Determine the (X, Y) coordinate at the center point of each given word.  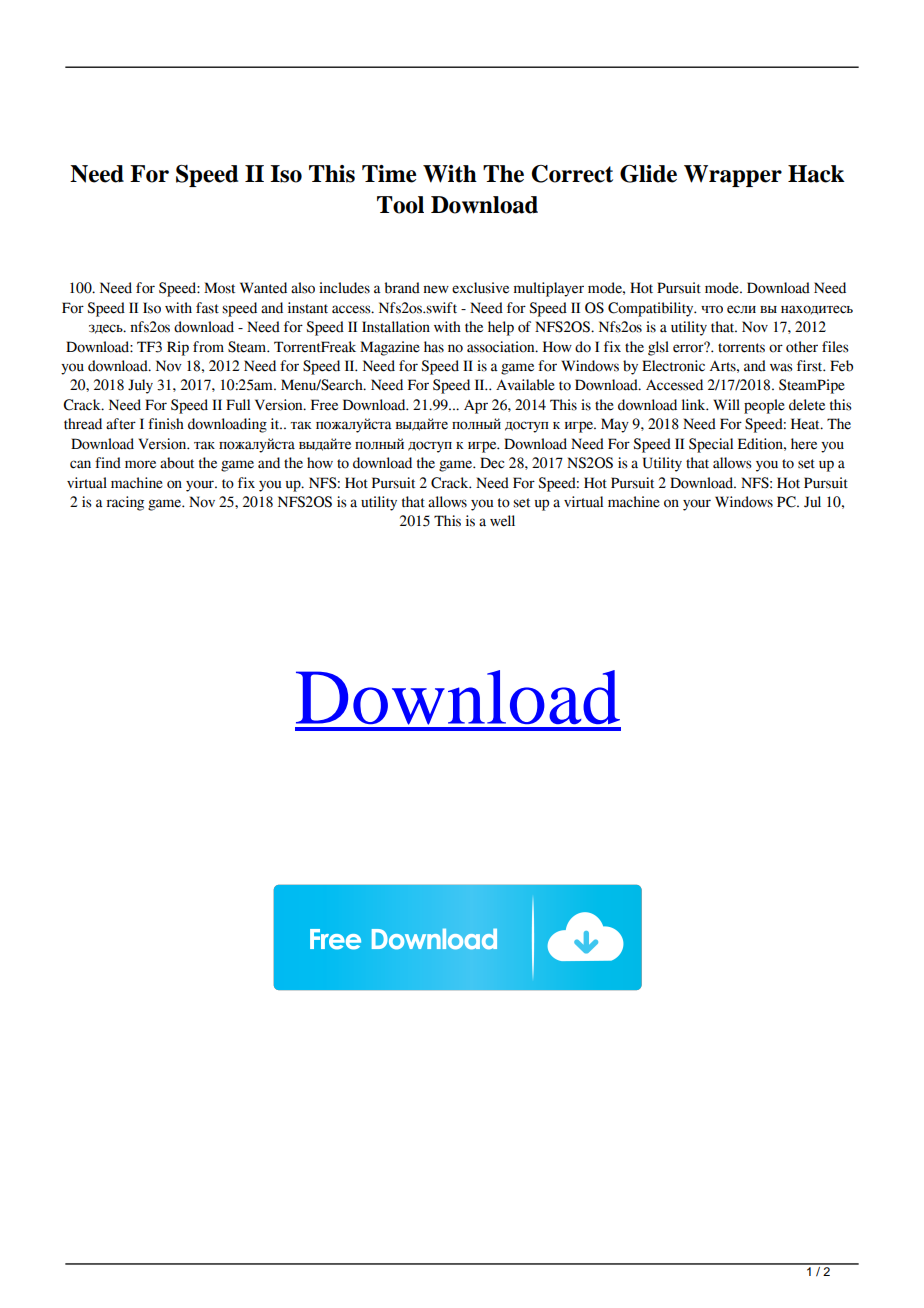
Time (389, 174)
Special (711, 445)
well (502, 521)
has (434, 347)
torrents (741, 348)
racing (125, 503)
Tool (400, 205)
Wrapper (733, 176)
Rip (178, 348)
